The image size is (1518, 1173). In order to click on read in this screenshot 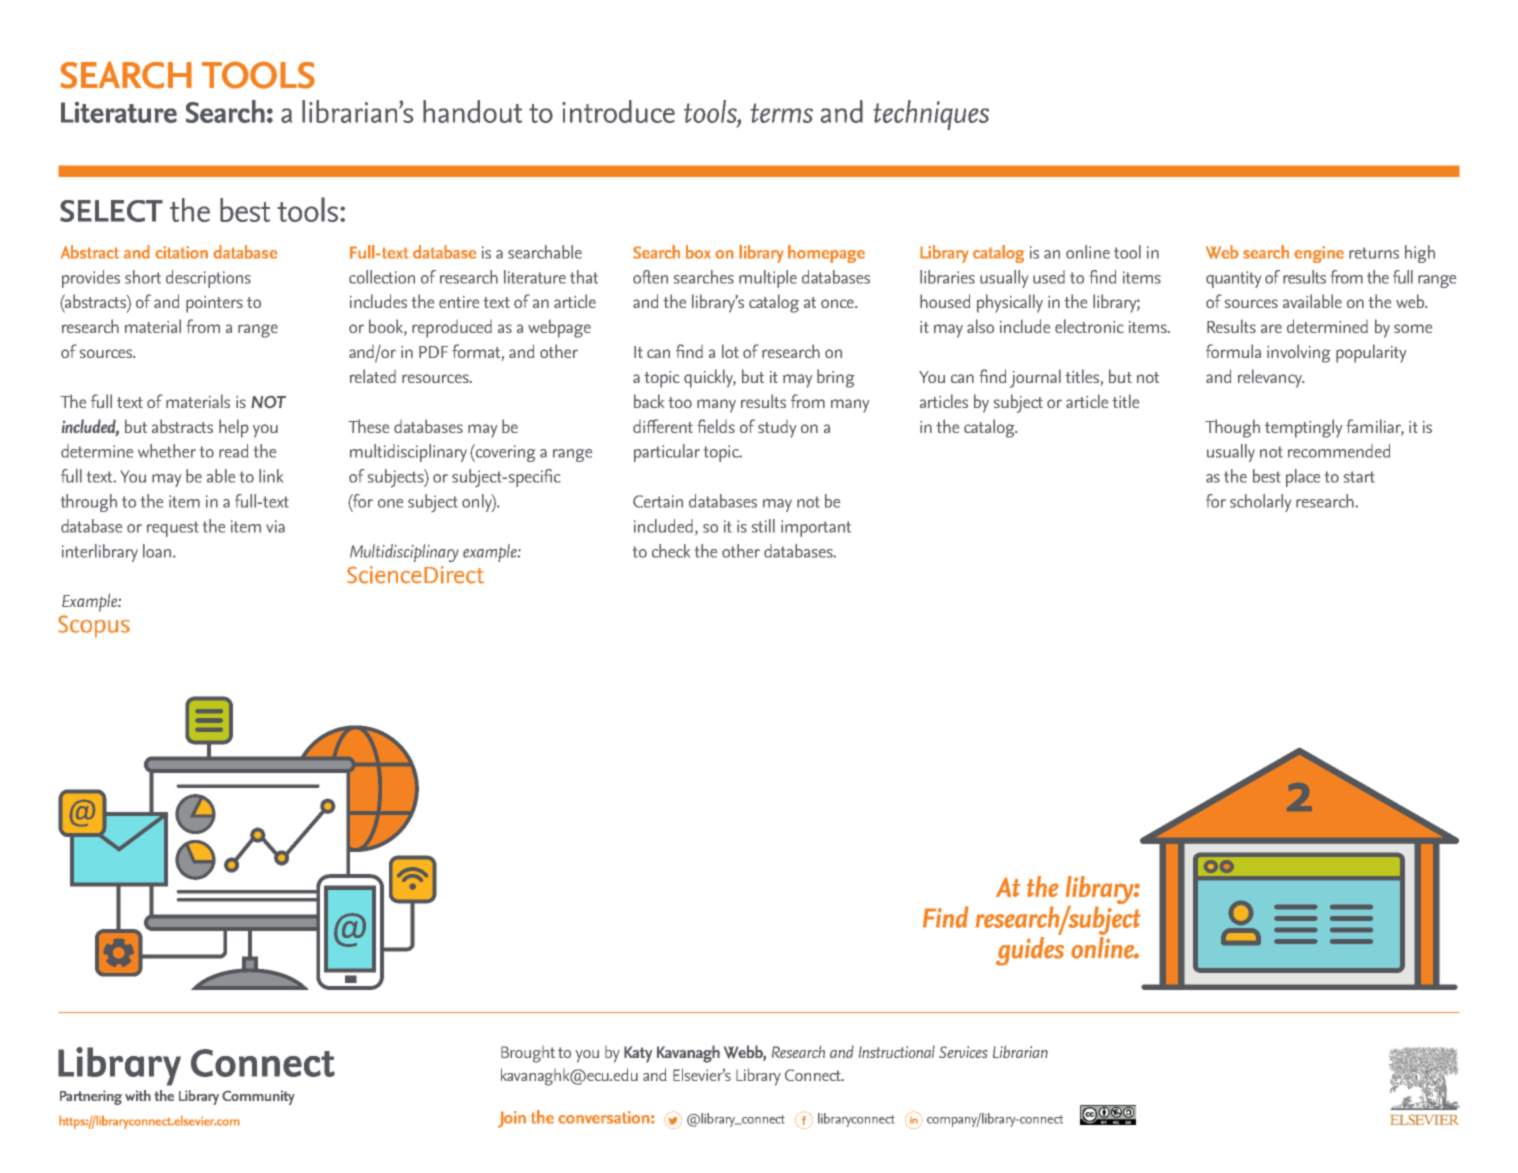, I will do `click(233, 451)`.
